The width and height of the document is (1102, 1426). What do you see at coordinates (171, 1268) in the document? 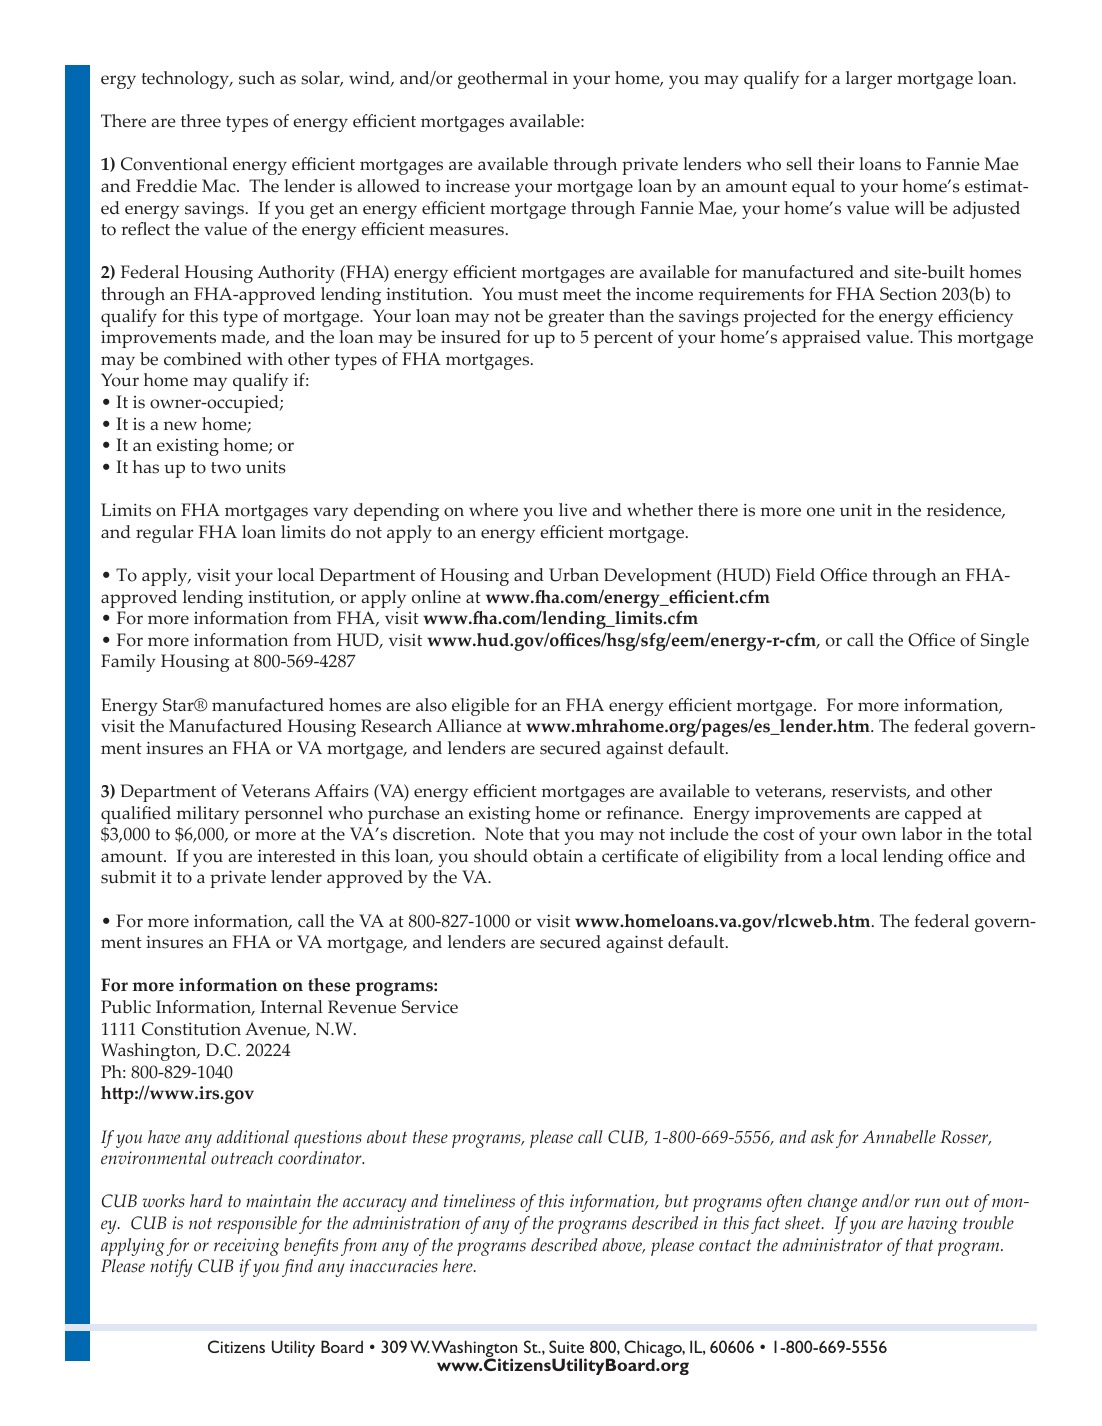
I see `notify` at bounding box center [171, 1268].
